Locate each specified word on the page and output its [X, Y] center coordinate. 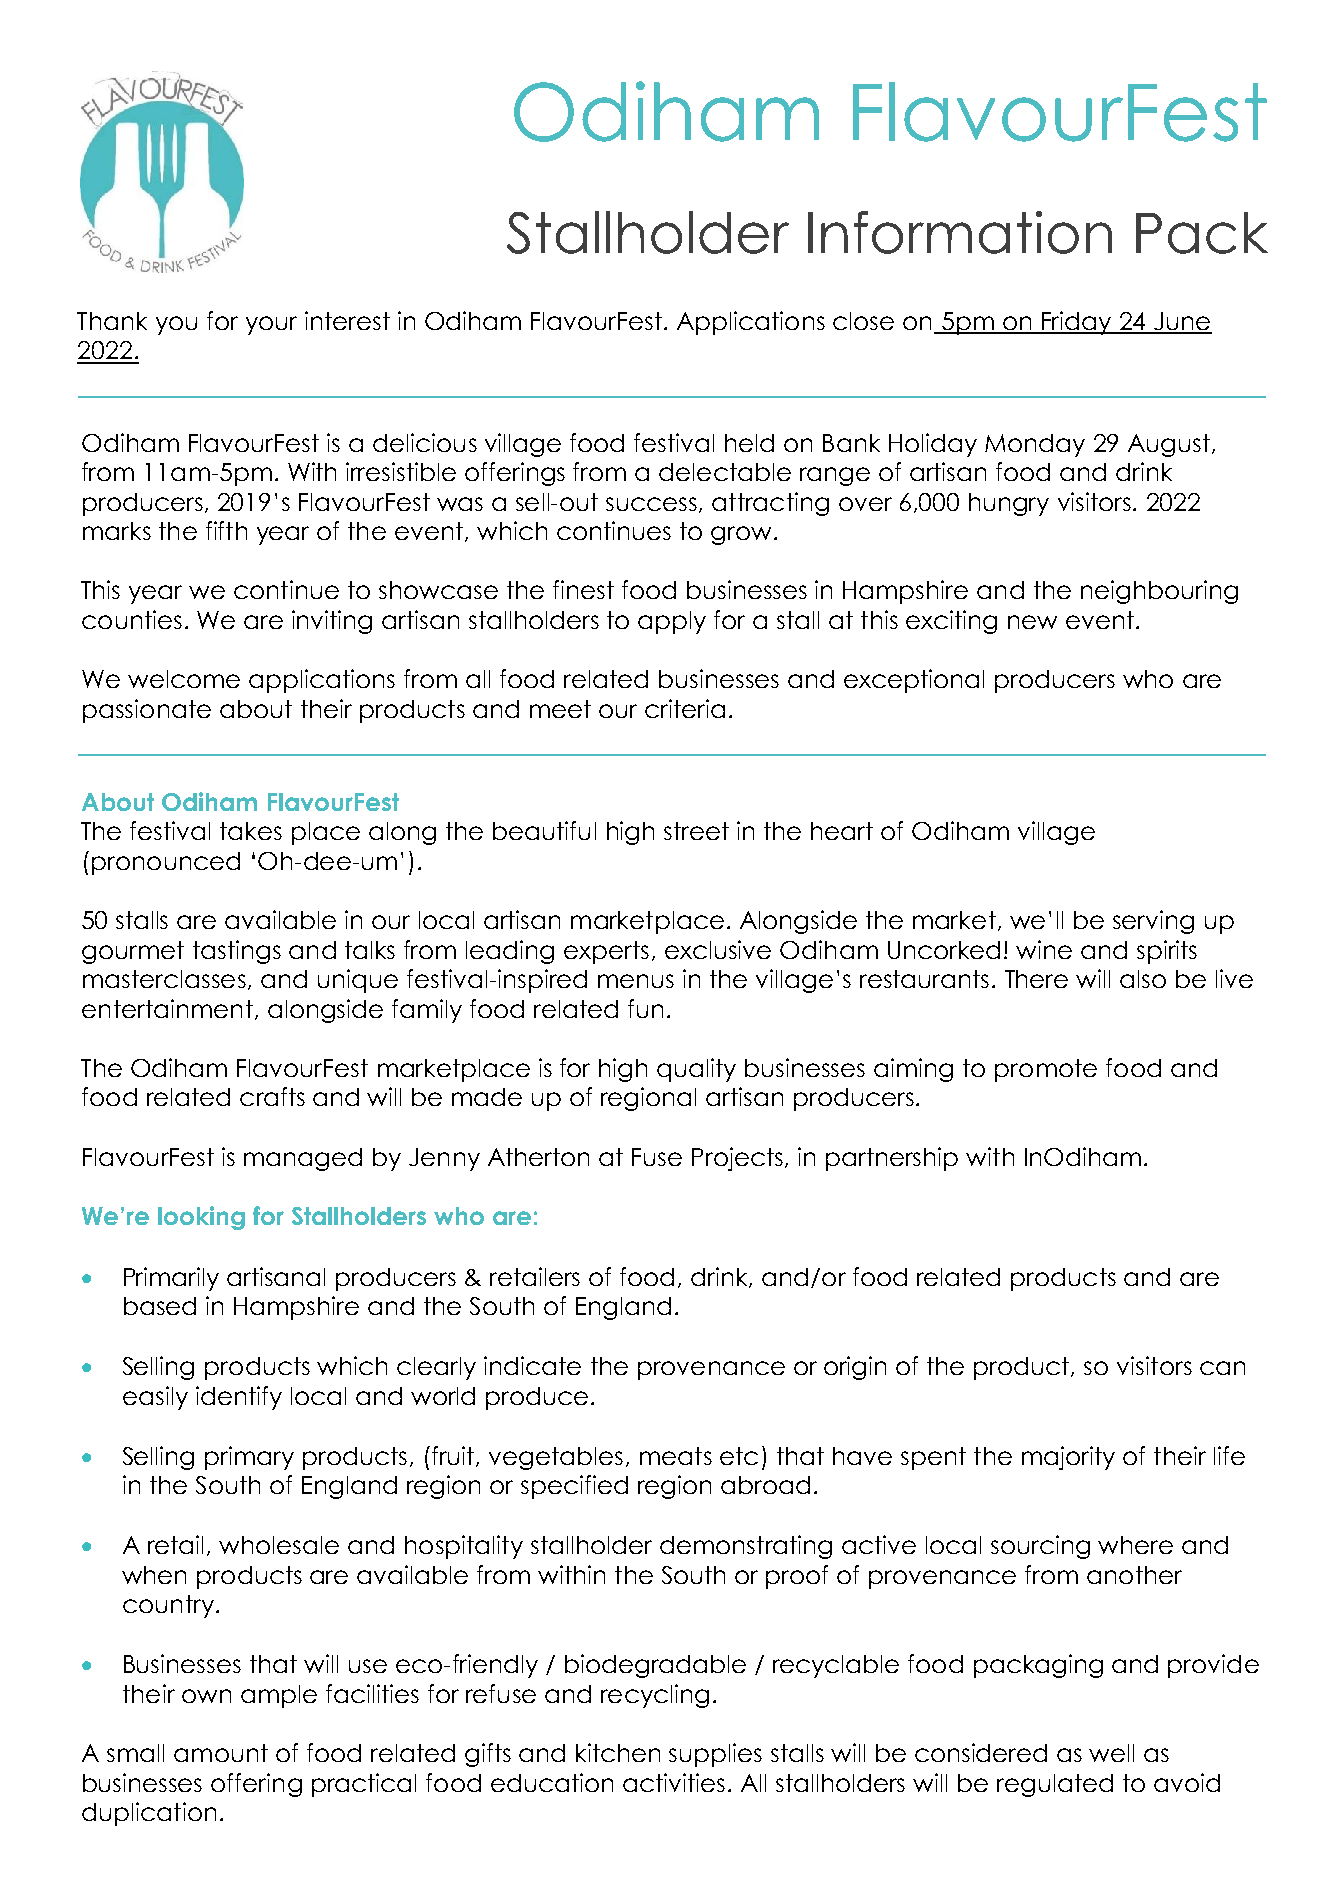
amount [221, 1753]
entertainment [167, 1008]
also [1143, 979]
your [271, 325]
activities [674, 1782]
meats [676, 1456]
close [863, 321]
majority [1068, 1458]
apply [672, 622]
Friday [1077, 323]
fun [645, 1008]
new [1032, 622]
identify [239, 1398]
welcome [184, 679]
